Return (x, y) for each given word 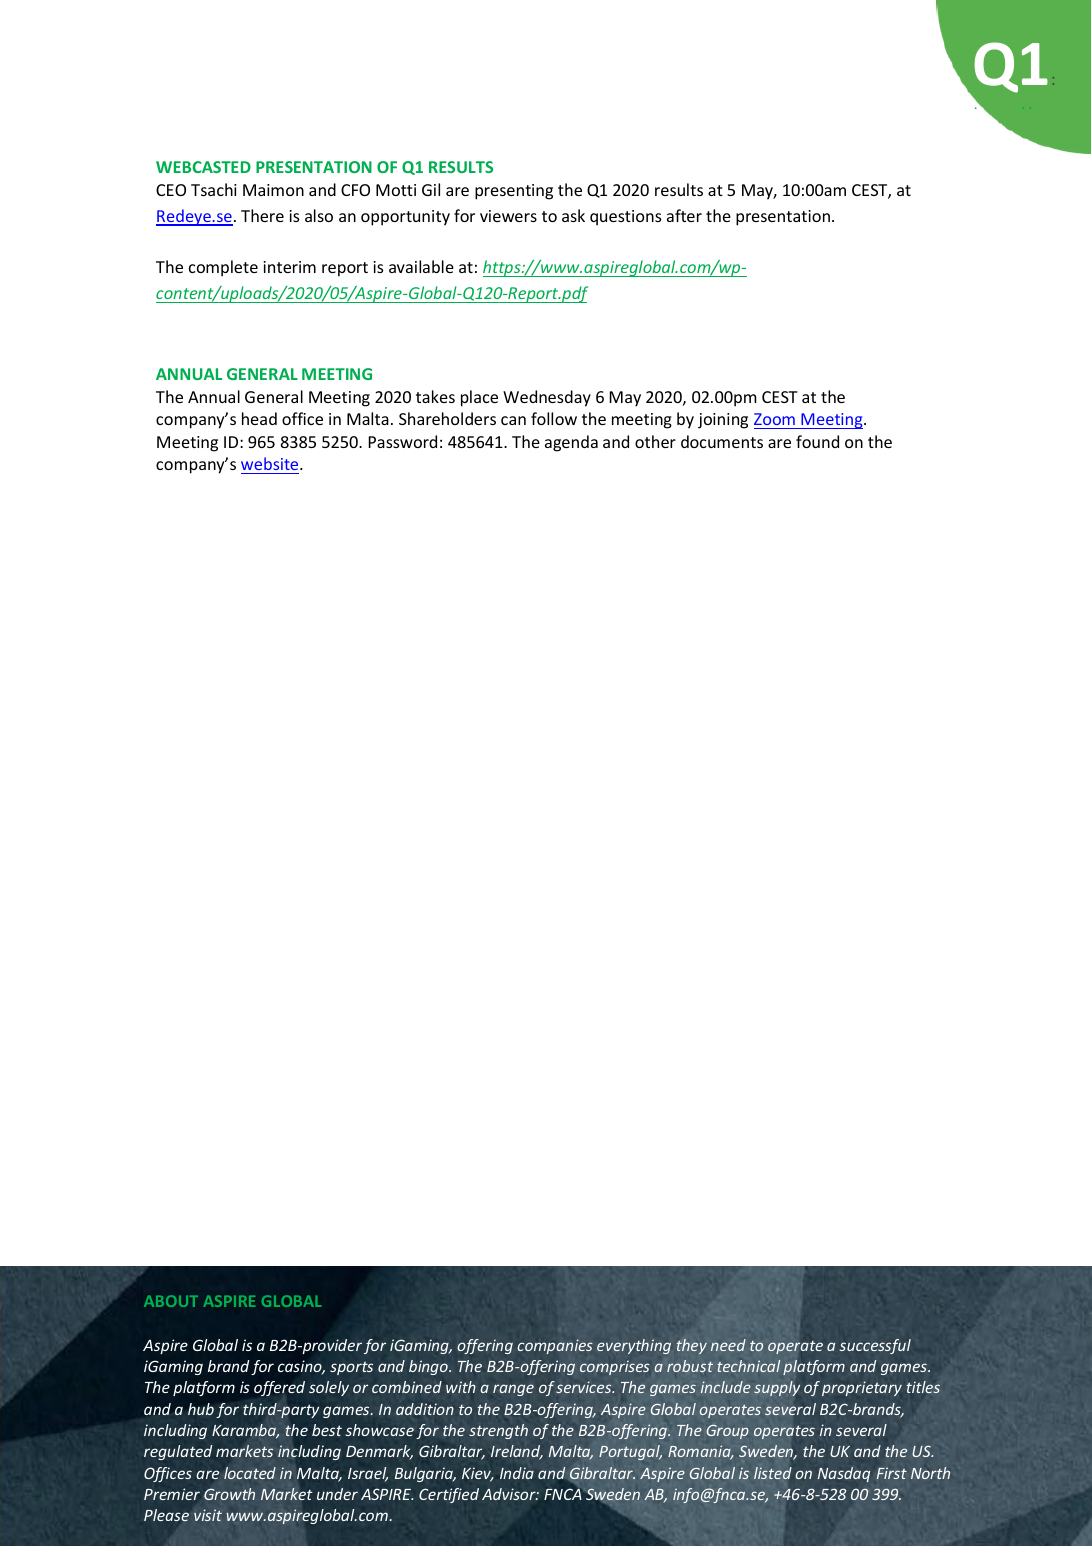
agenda (571, 443)
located (250, 1473)
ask (573, 215)
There (262, 215)
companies (555, 1346)
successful (875, 1346)
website (271, 463)
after (684, 215)
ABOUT (171, 1301)
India (517, 1473)
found (817, 441)
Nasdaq (844, 1474)
